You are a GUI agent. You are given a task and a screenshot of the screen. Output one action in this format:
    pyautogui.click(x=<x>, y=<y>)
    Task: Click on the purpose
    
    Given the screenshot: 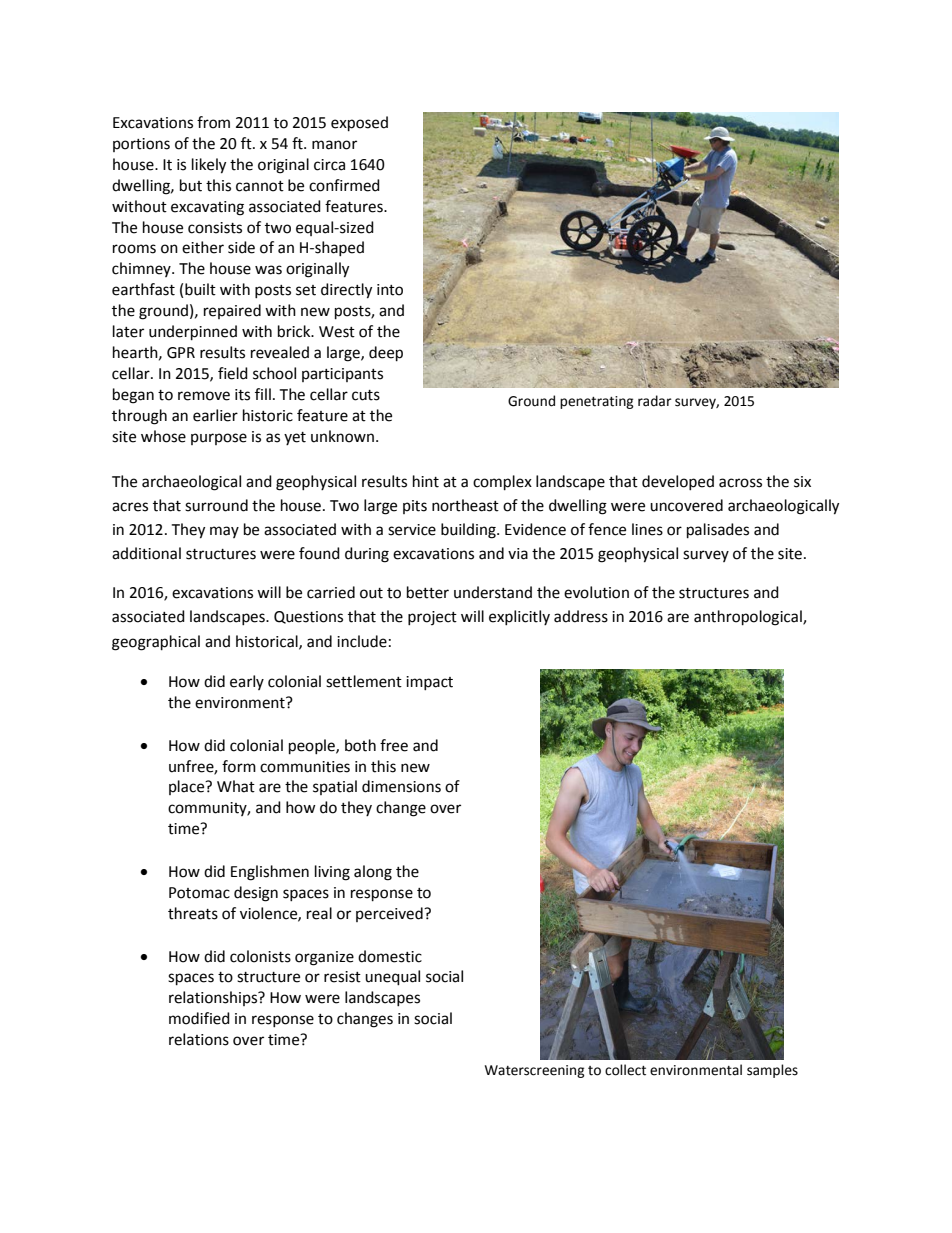 What is the action you would take?
    pyautogui.click(x=219, y=439)
